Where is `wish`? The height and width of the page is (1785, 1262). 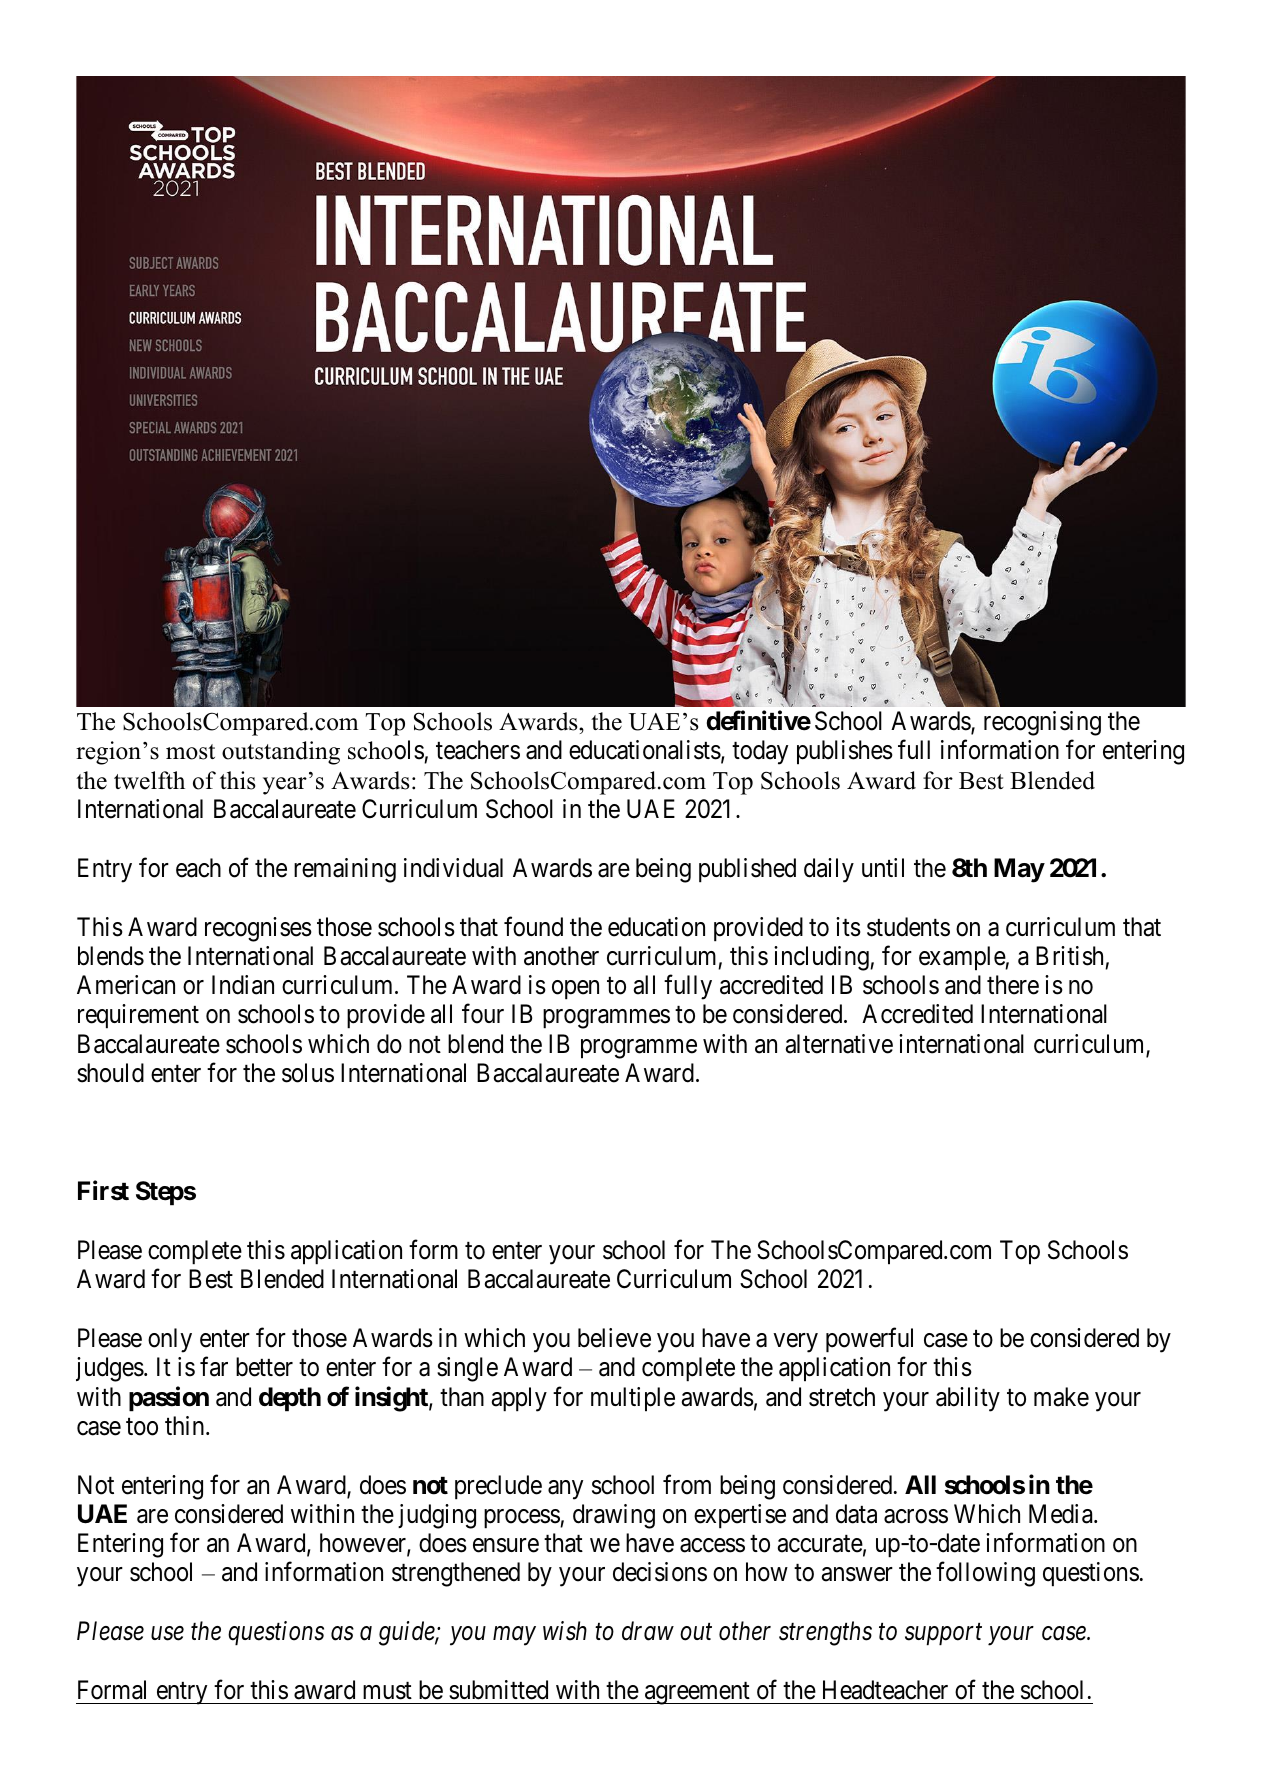
wish is located at coordinates (565, 1631).
